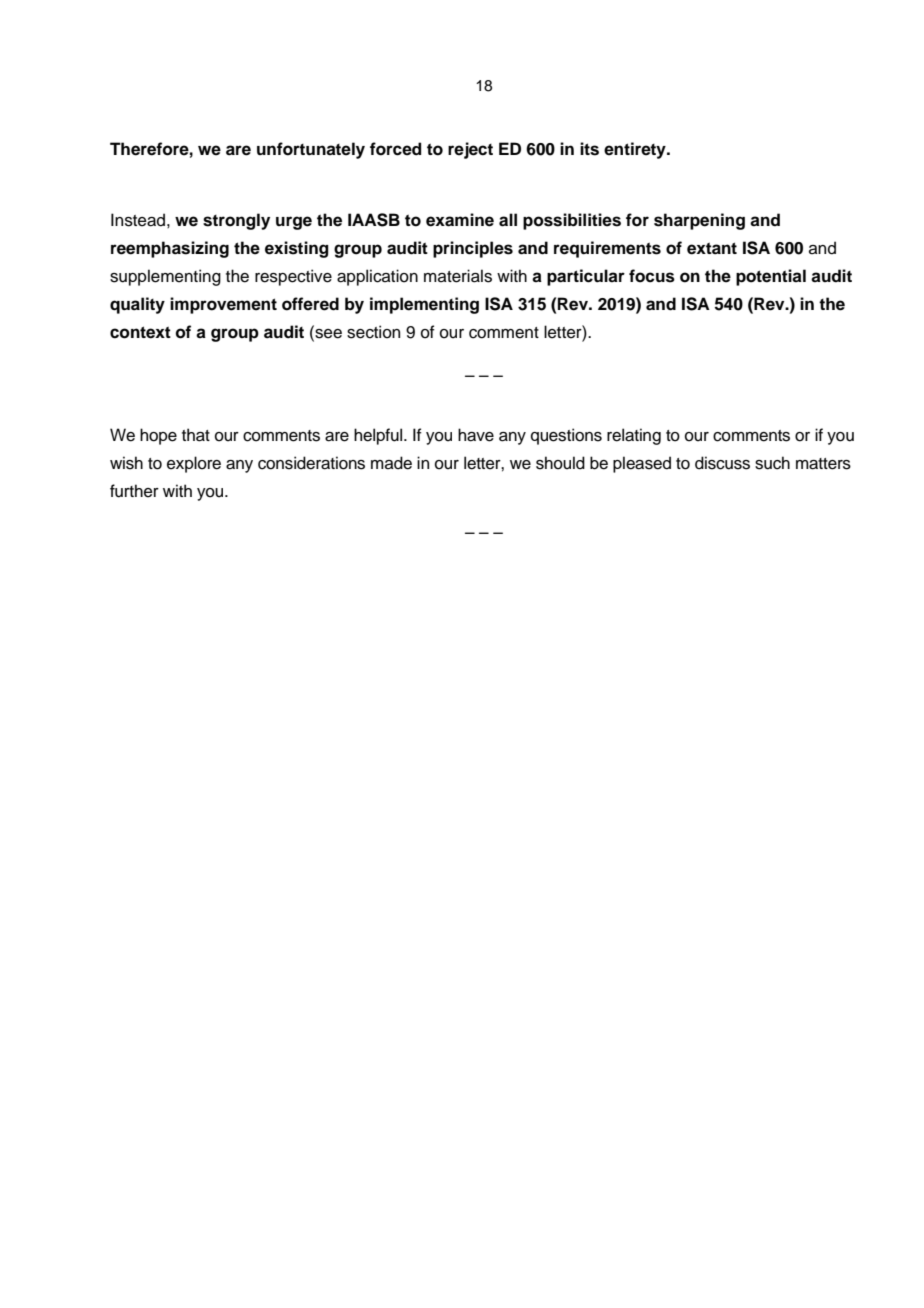 This screenshot has height=1308, width=924. I want to click on supplementing, so click(165, 277).
